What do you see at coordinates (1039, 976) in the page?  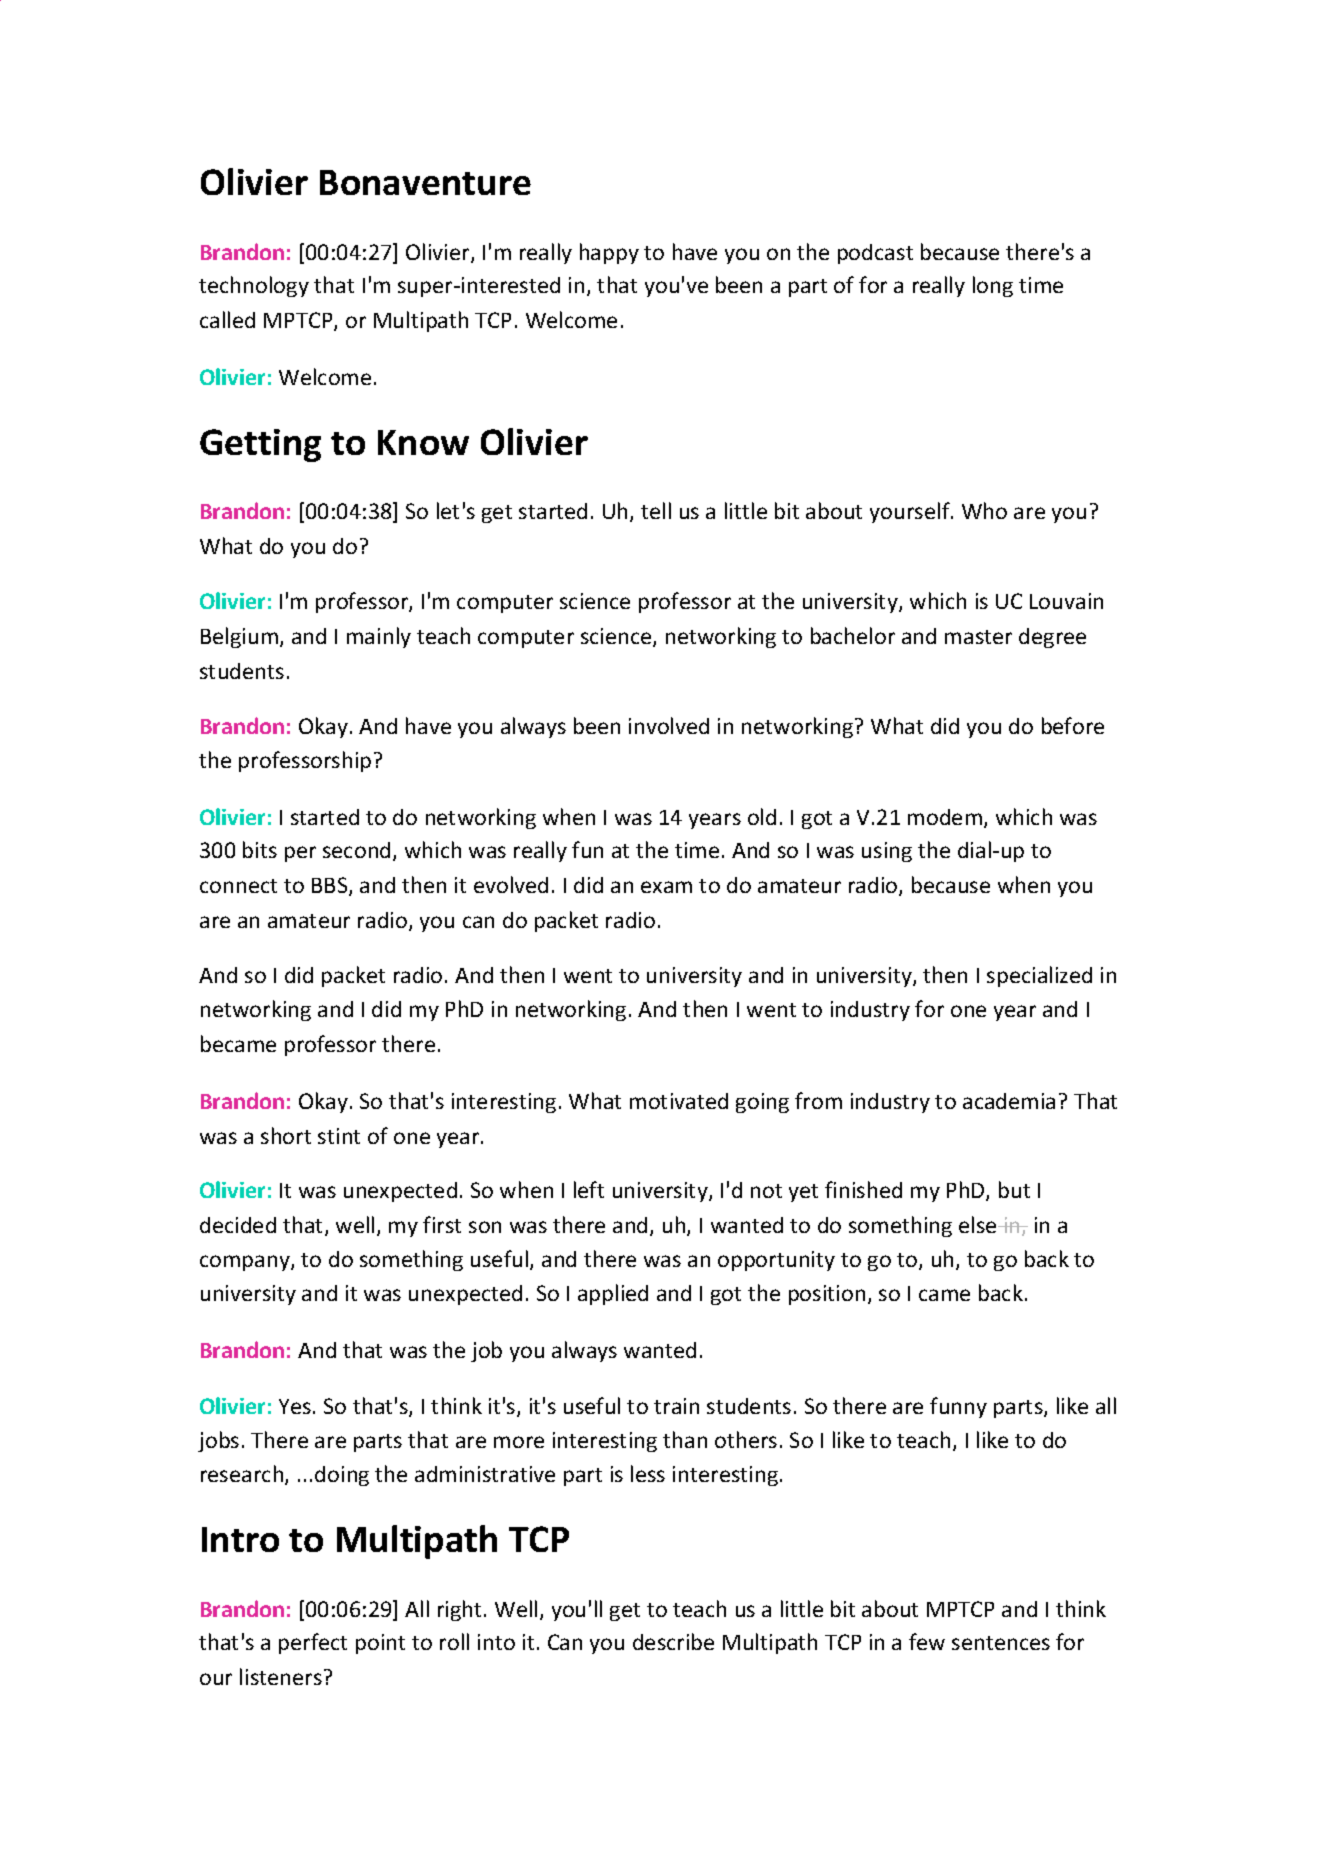 I see `specialized` at bounding box center [1039, 976].
